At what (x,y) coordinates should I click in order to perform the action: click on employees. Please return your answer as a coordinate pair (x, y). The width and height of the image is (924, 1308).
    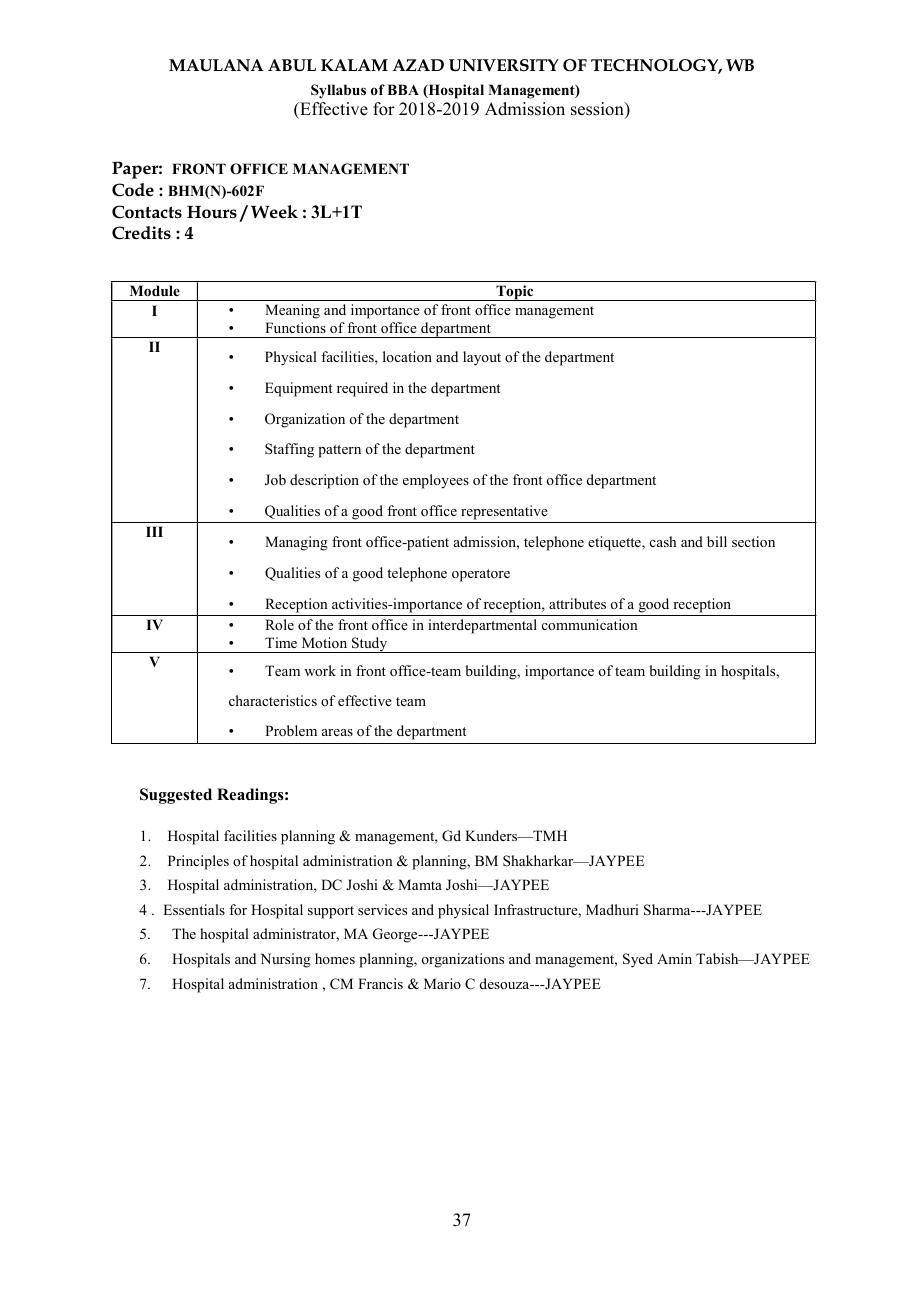
    Looking at the image, I should click on (436, 481).
